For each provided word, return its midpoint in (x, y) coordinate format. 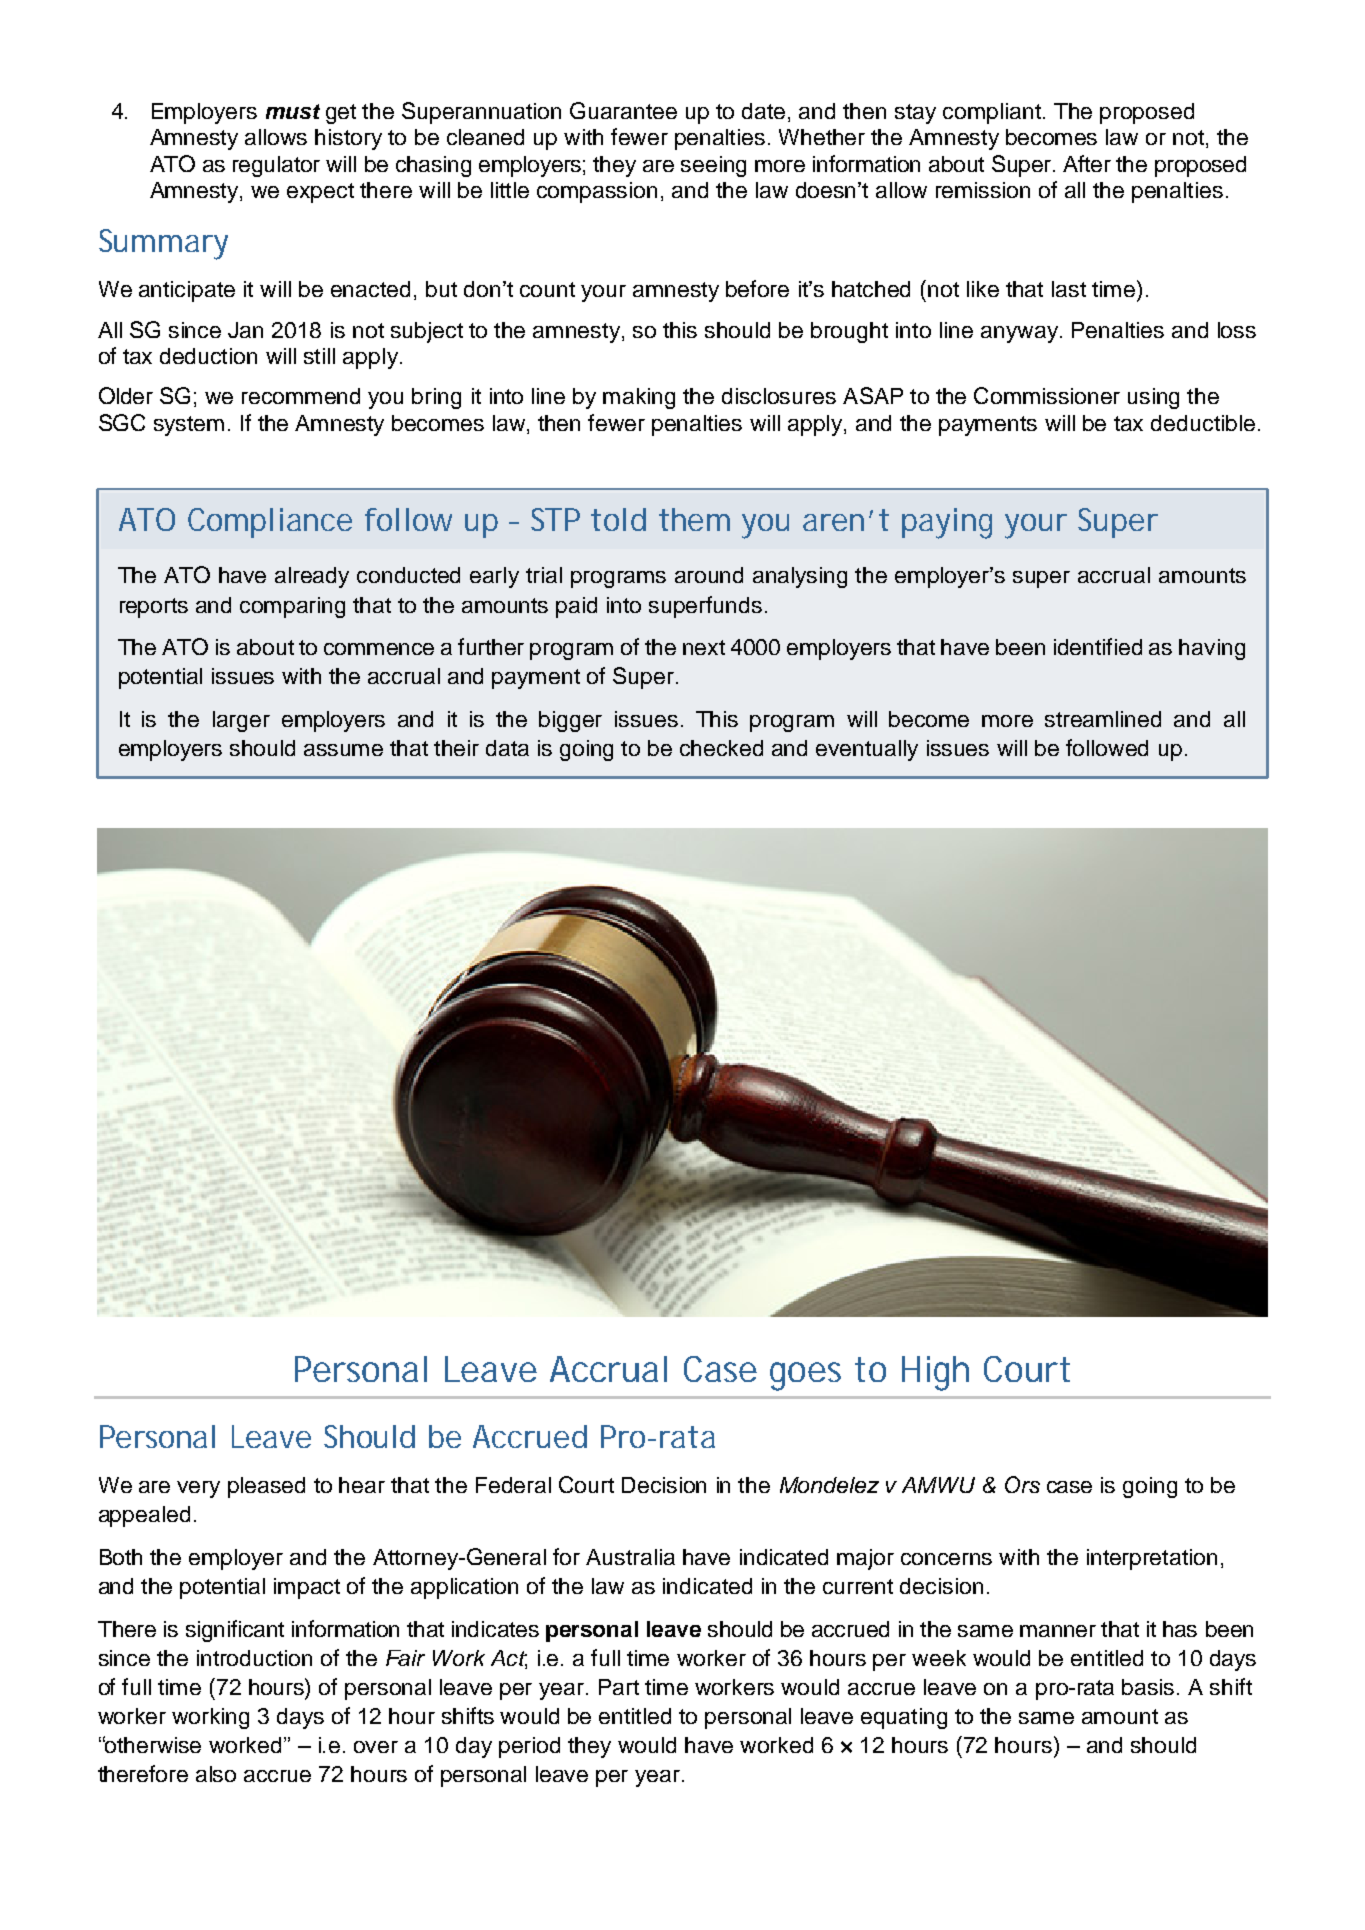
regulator (276, 166)
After (1087, 163)
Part (619, 1687)
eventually (867, 750)
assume (343, 750)
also (216, 1774)
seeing (713, 166)
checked (721, 748)
